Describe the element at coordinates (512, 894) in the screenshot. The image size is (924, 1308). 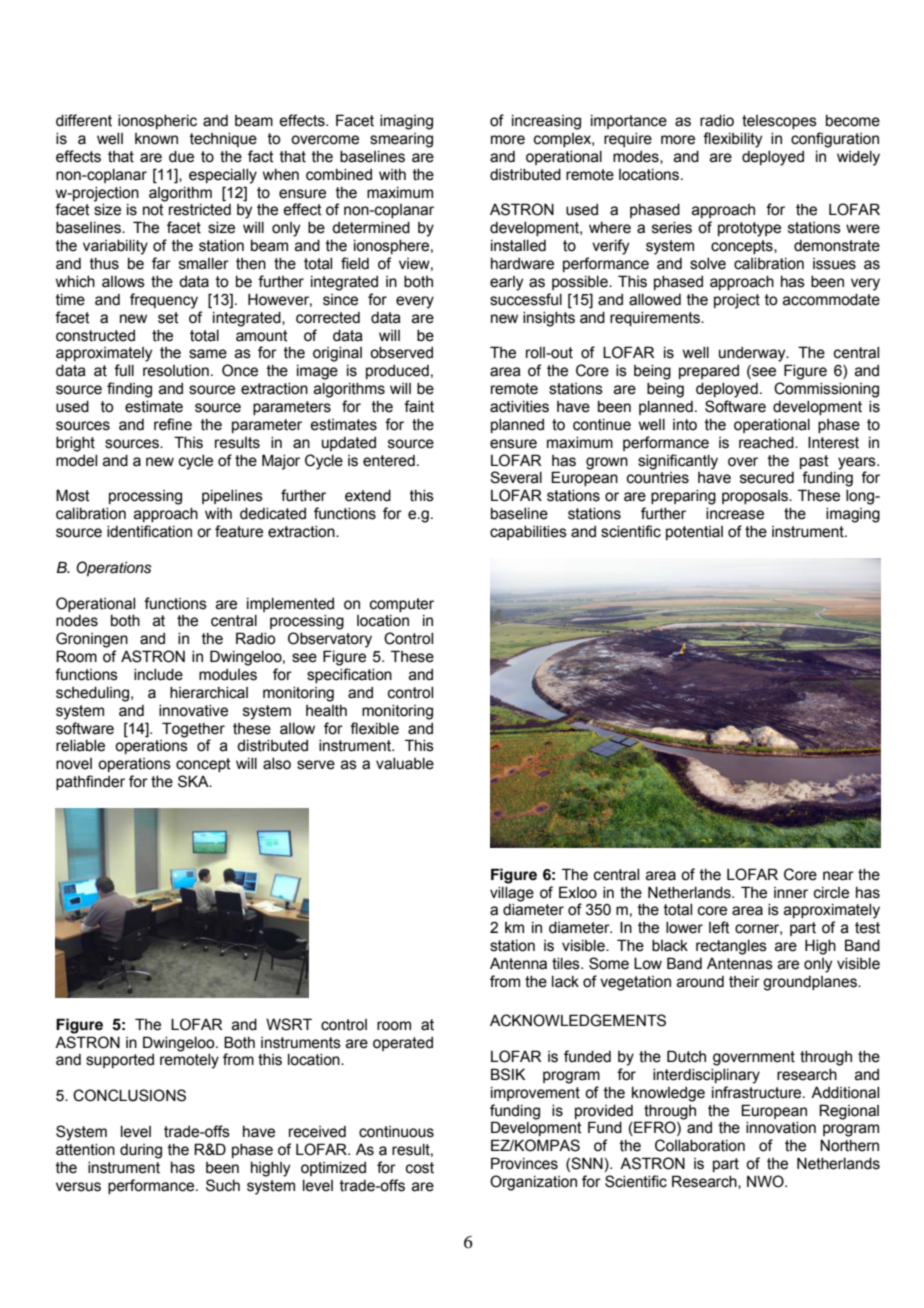
I see `village` at that location.
